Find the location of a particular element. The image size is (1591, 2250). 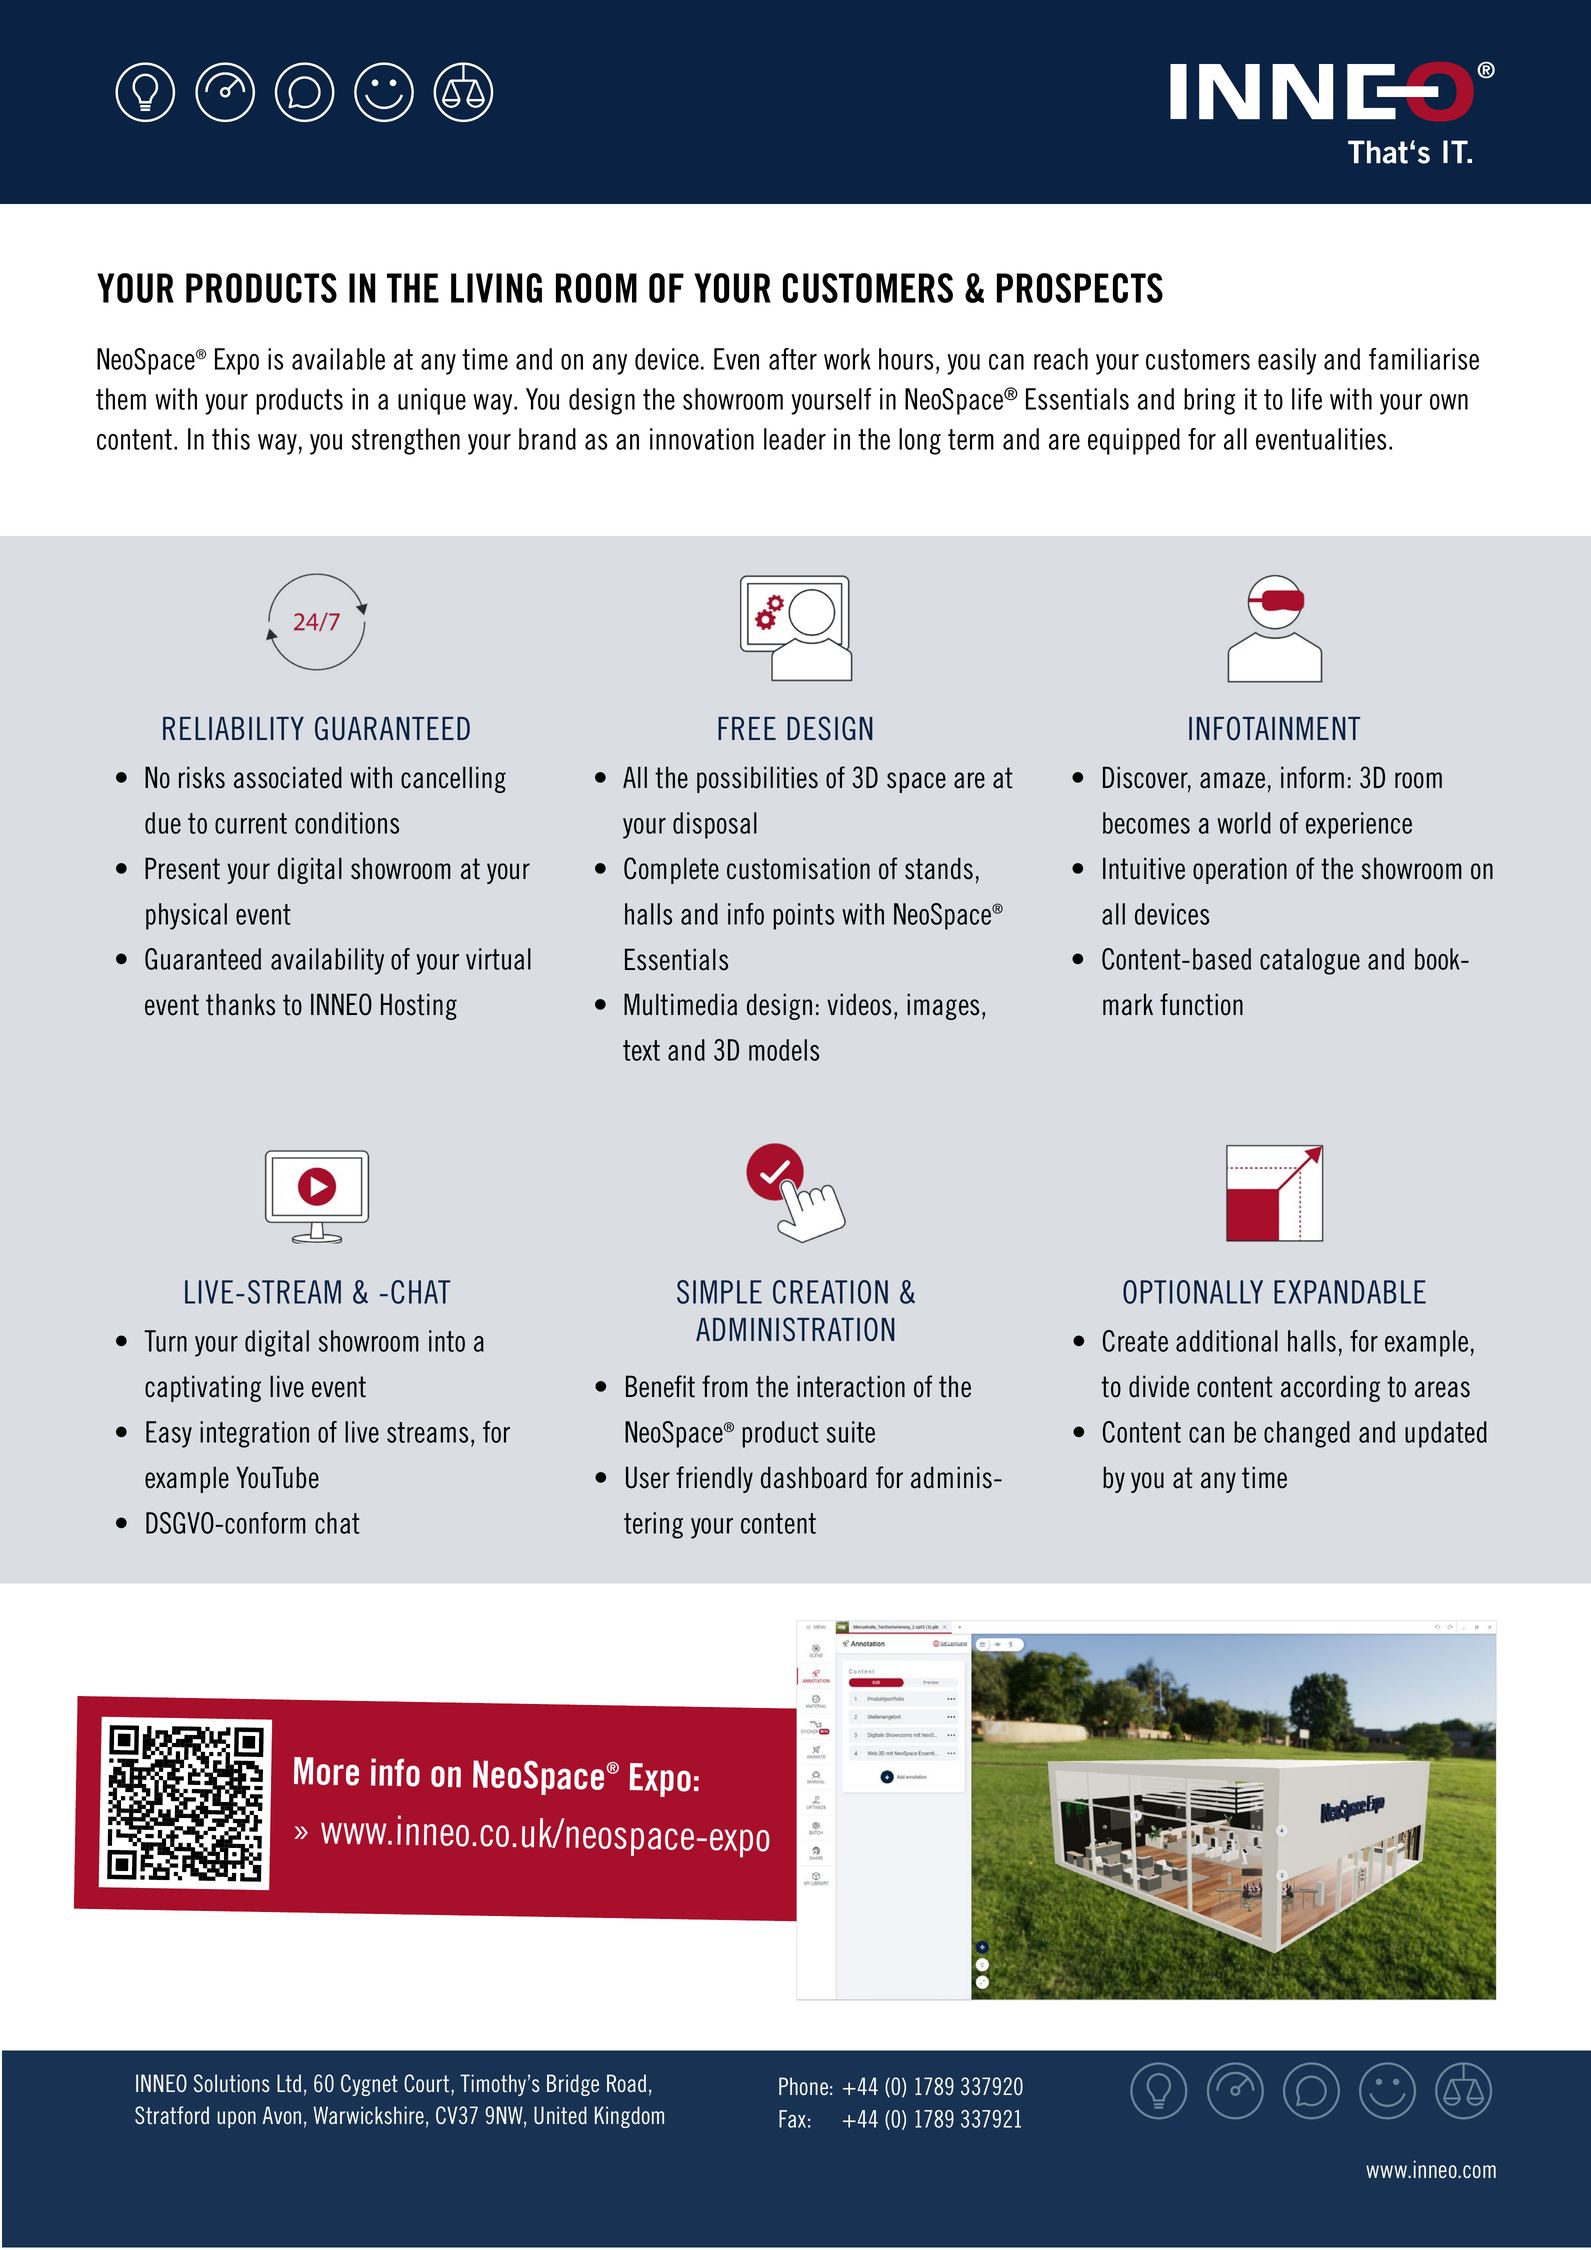

dashboard is located at coordinates (814, 1477).
